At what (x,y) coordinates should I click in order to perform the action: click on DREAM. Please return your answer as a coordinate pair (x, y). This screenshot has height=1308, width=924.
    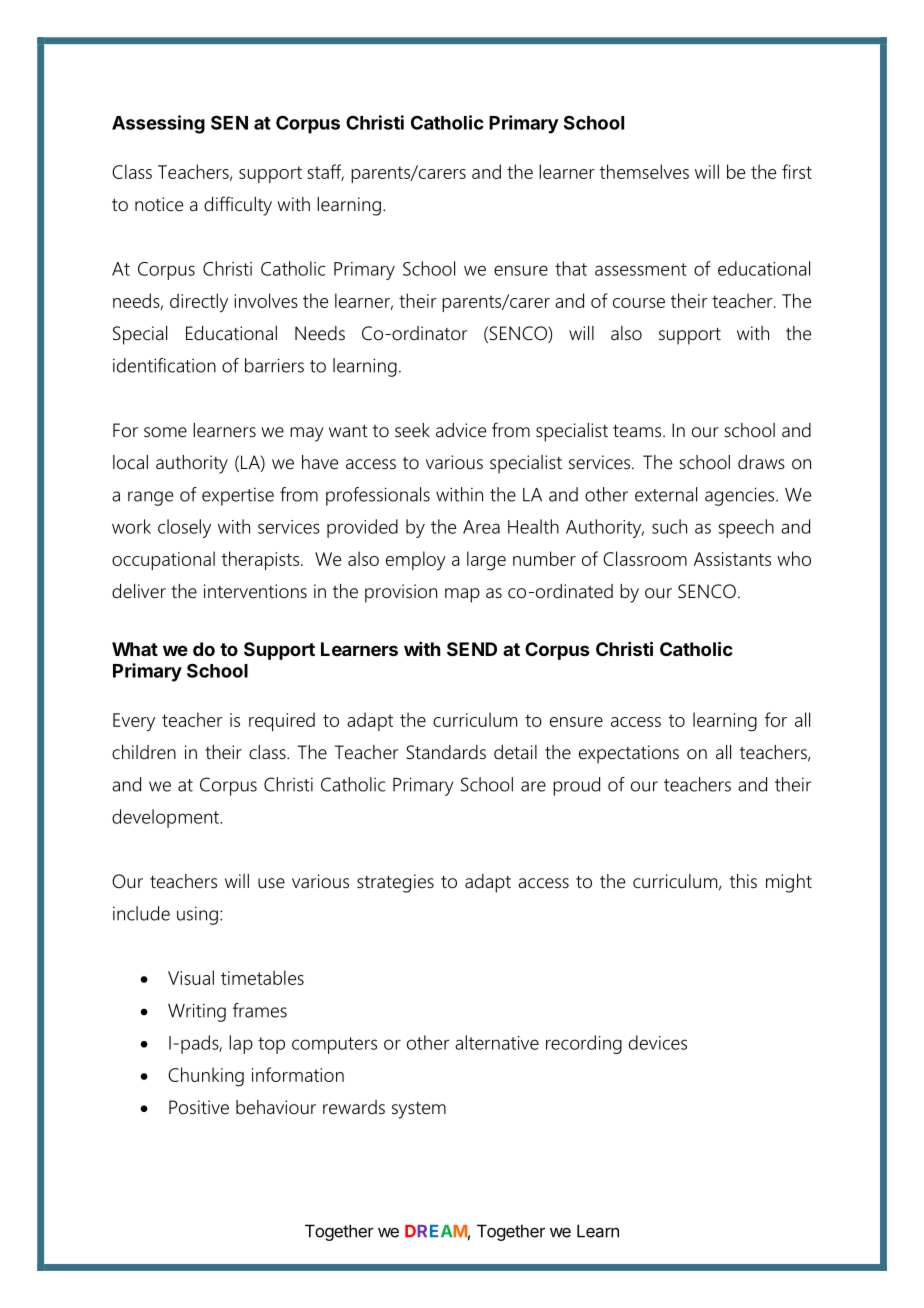
    Looking at the image, I should click on (436, 1231).
